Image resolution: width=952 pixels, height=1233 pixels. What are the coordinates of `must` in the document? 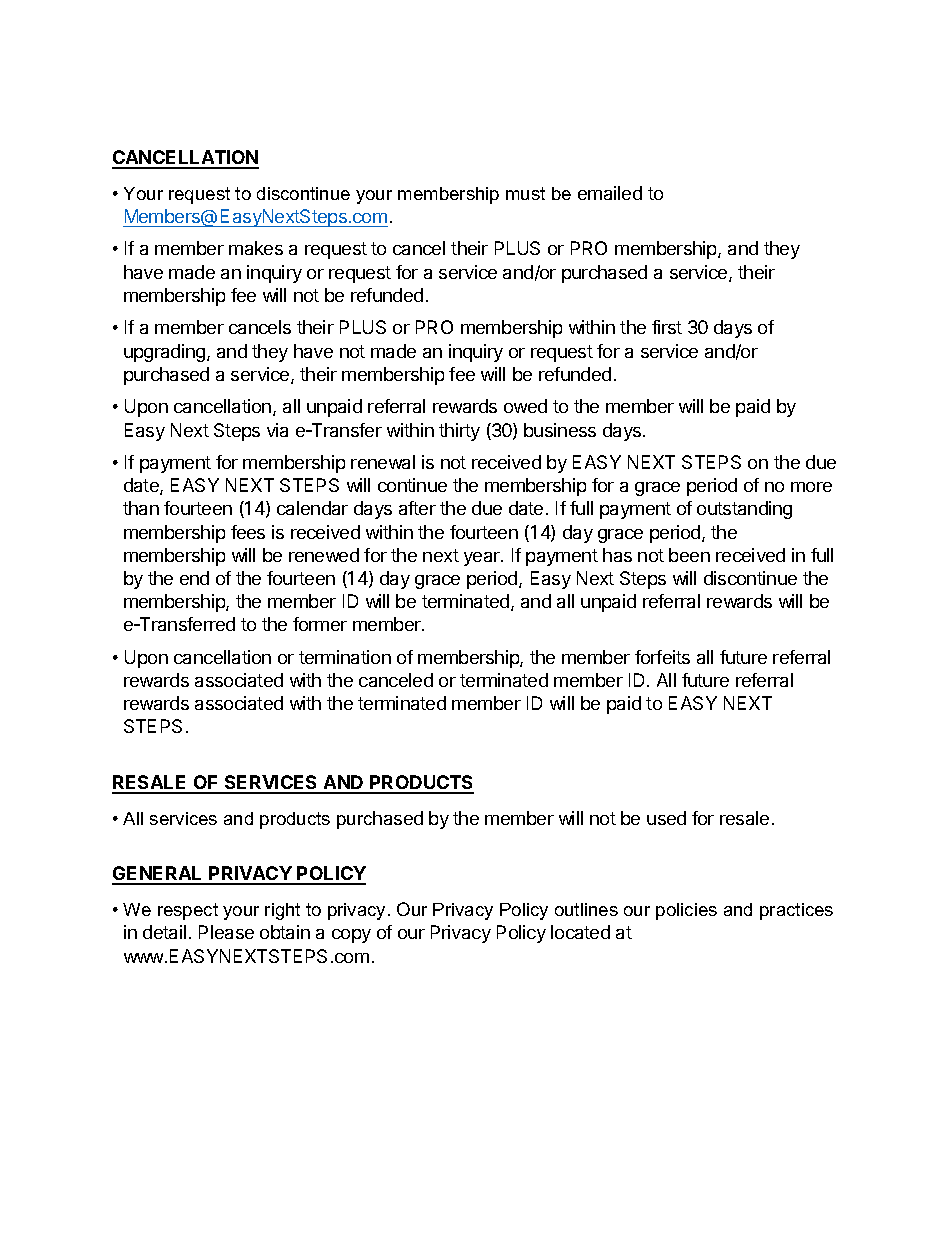 It's located at (525, 193).
